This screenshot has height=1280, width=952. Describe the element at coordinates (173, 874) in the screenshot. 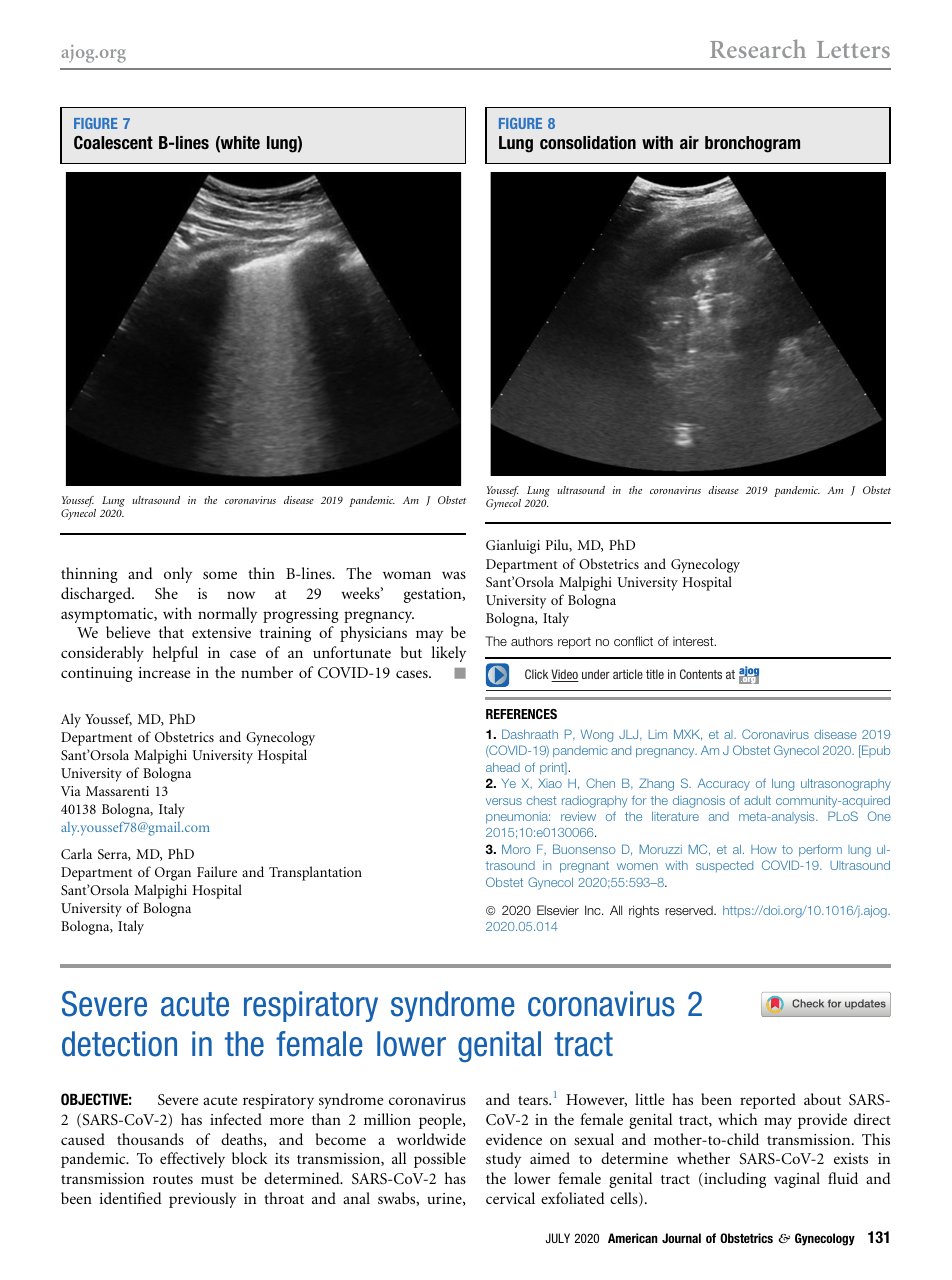

I see `Organ` at that location.
